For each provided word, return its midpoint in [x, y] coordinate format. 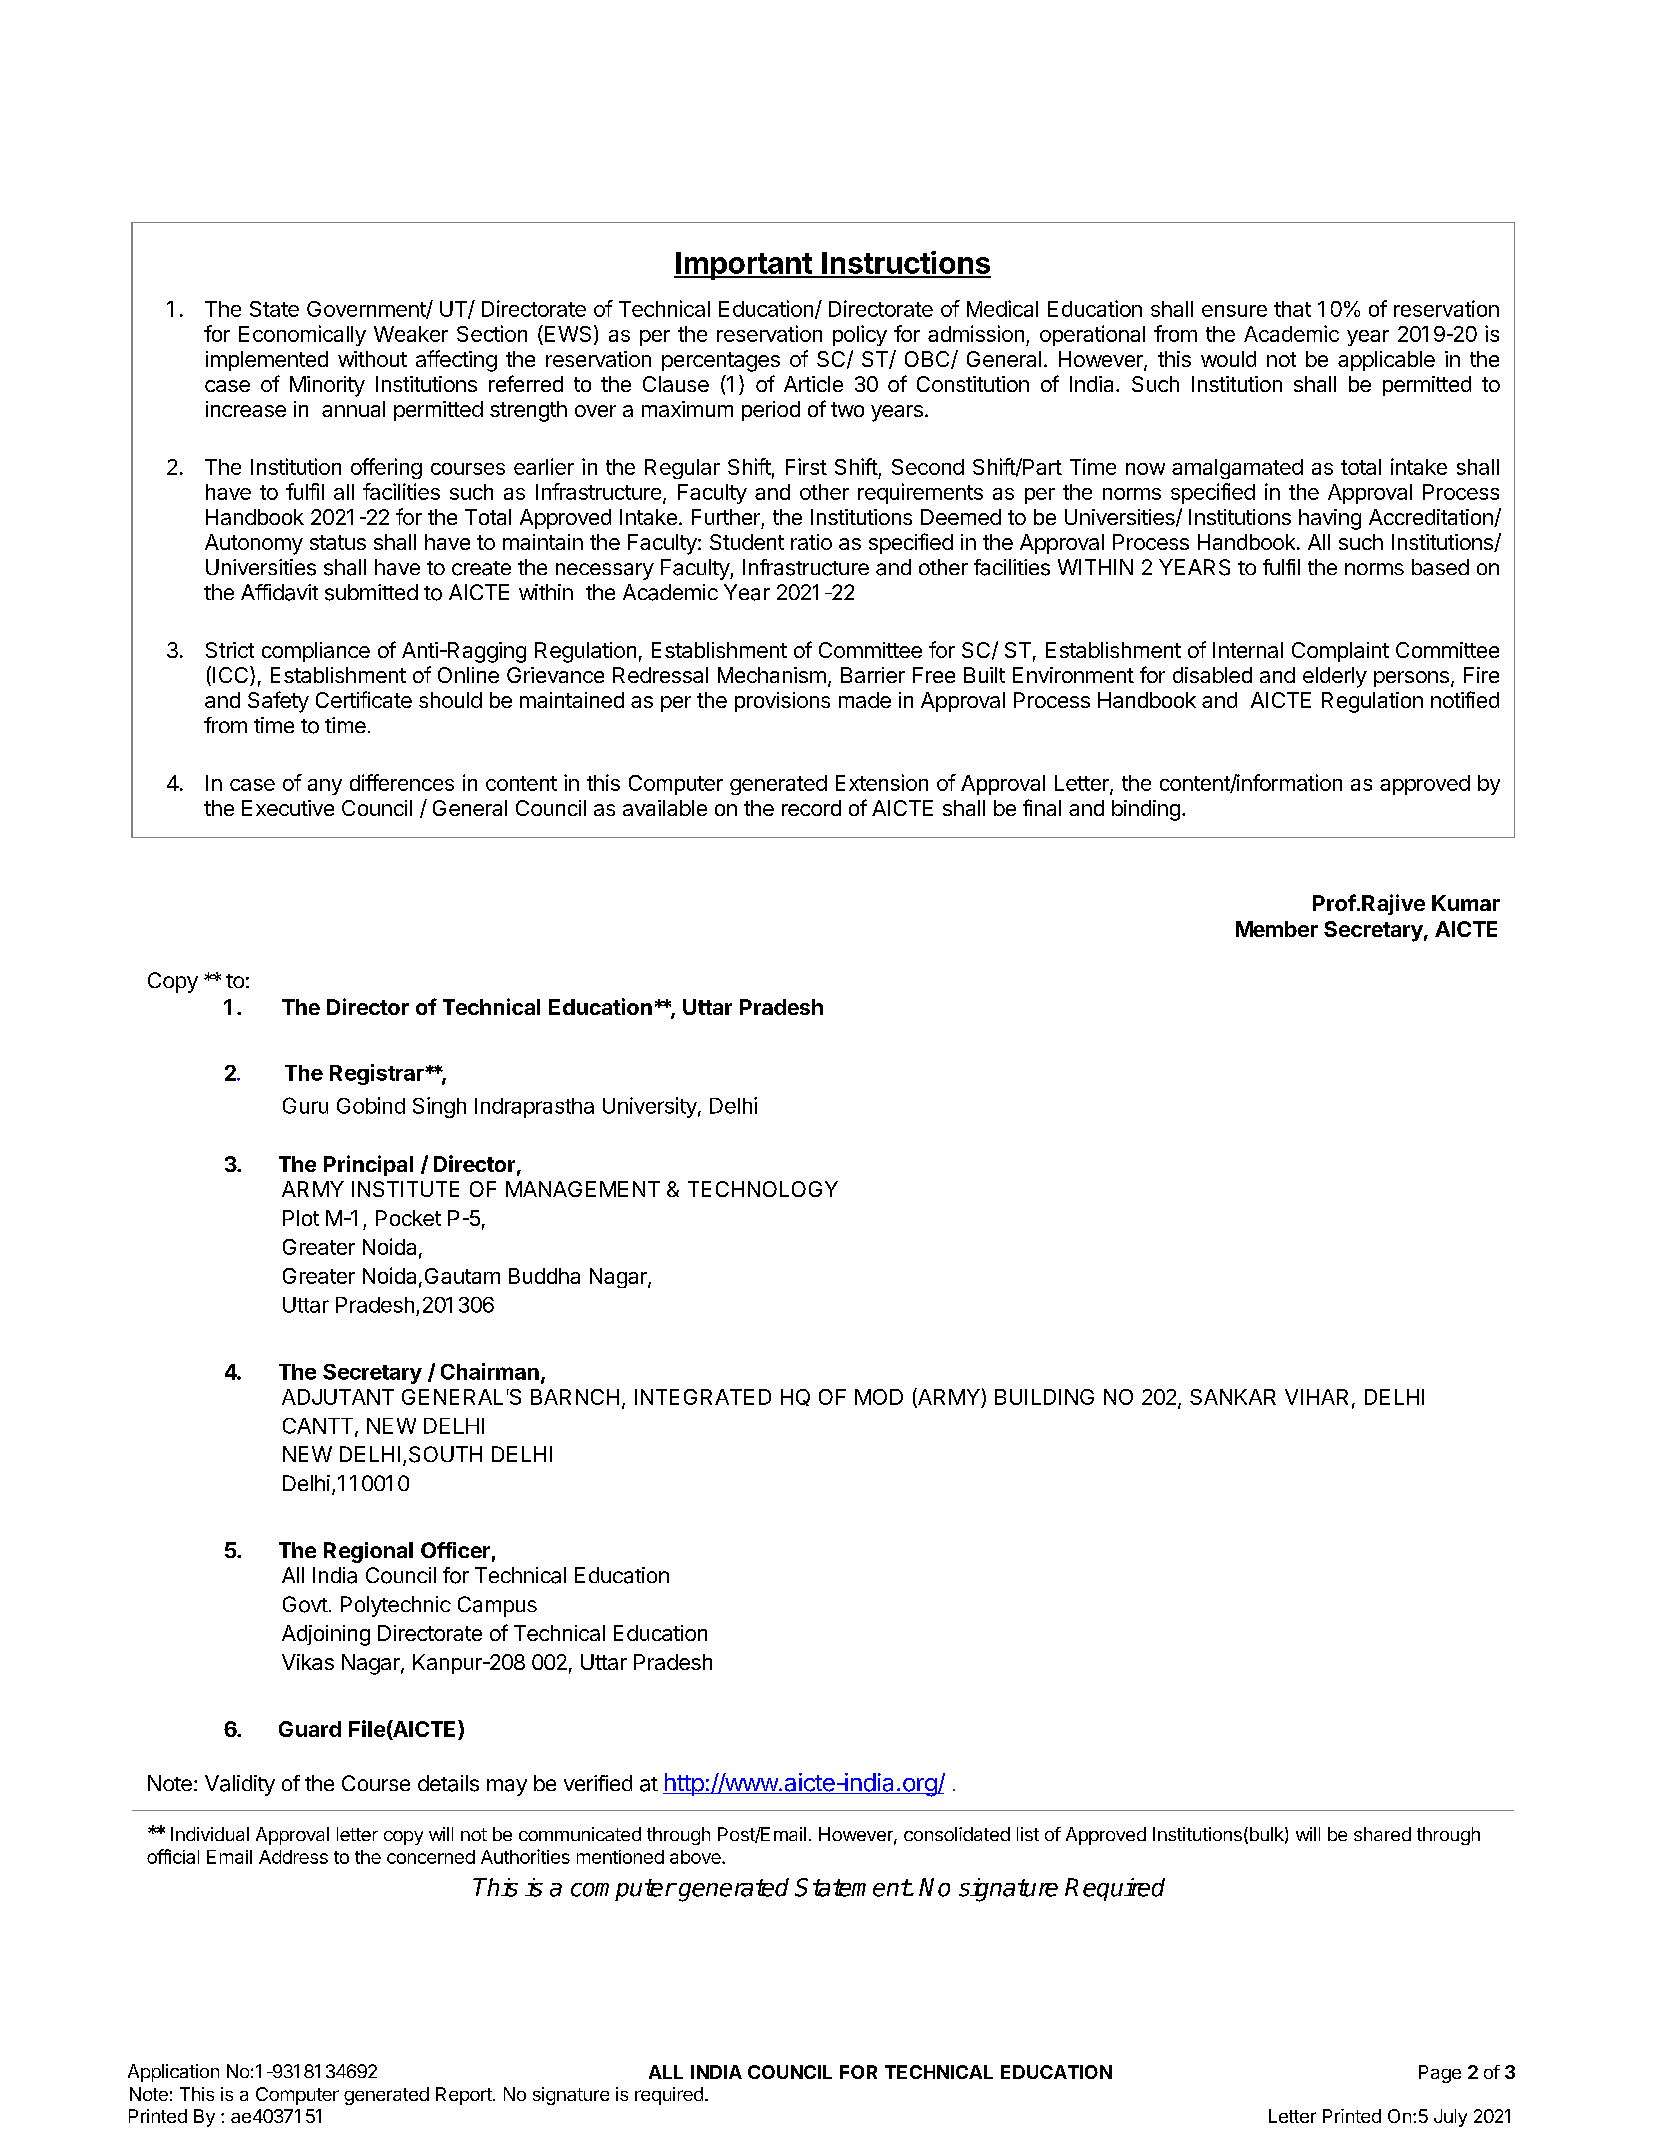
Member [1277, 929]
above [696, 1857]
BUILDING [1044, 1397]
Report [465, 2096]
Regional [368, 1552]
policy [860, 335]
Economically [302, 335]
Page [1440, 2074]
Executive [288, 808]
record [811, 808]
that [1292, 309]
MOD [879, 1397]
